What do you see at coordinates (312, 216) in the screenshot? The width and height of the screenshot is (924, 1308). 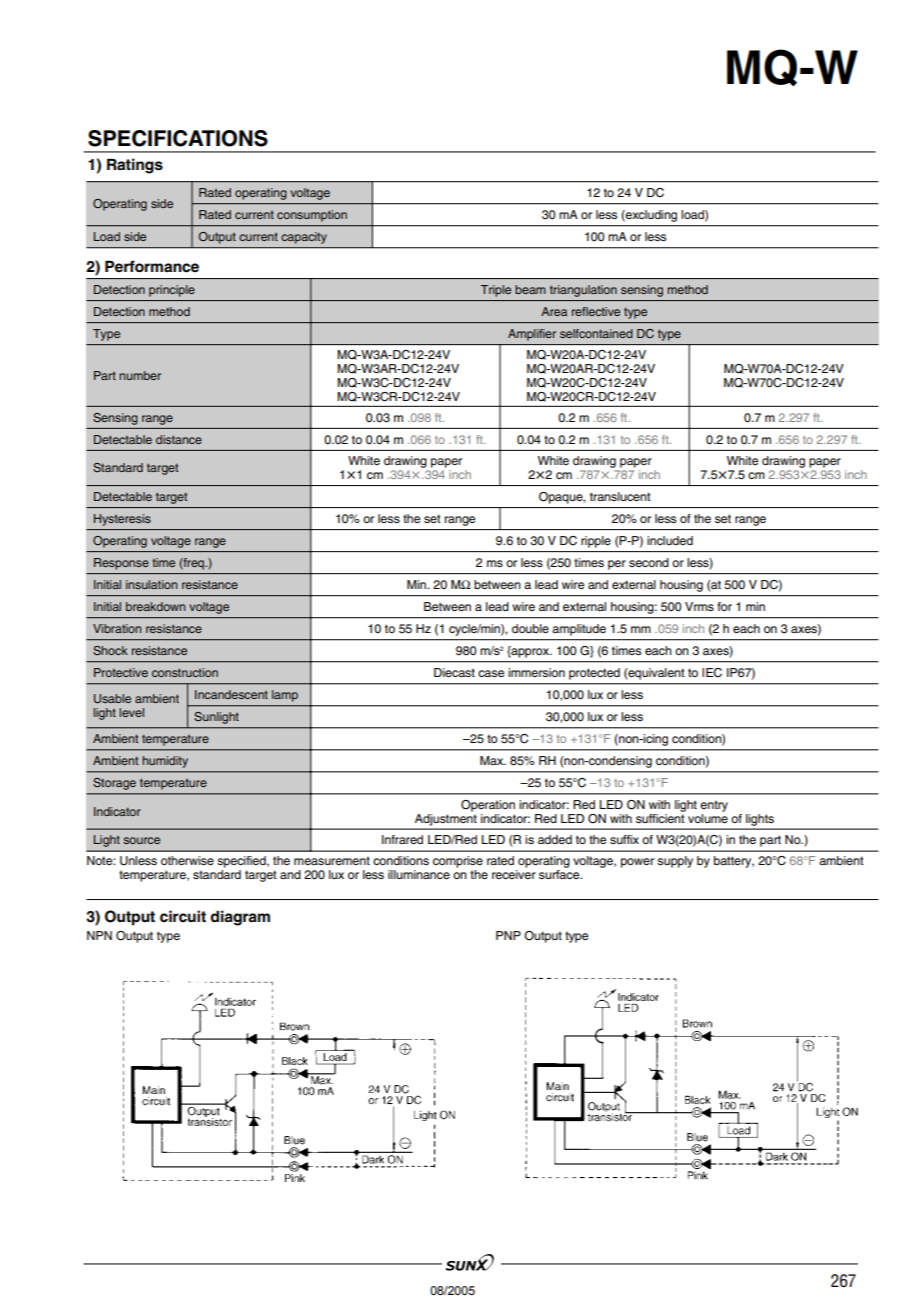 I see `consumption` at bounding box center [312, 216].
